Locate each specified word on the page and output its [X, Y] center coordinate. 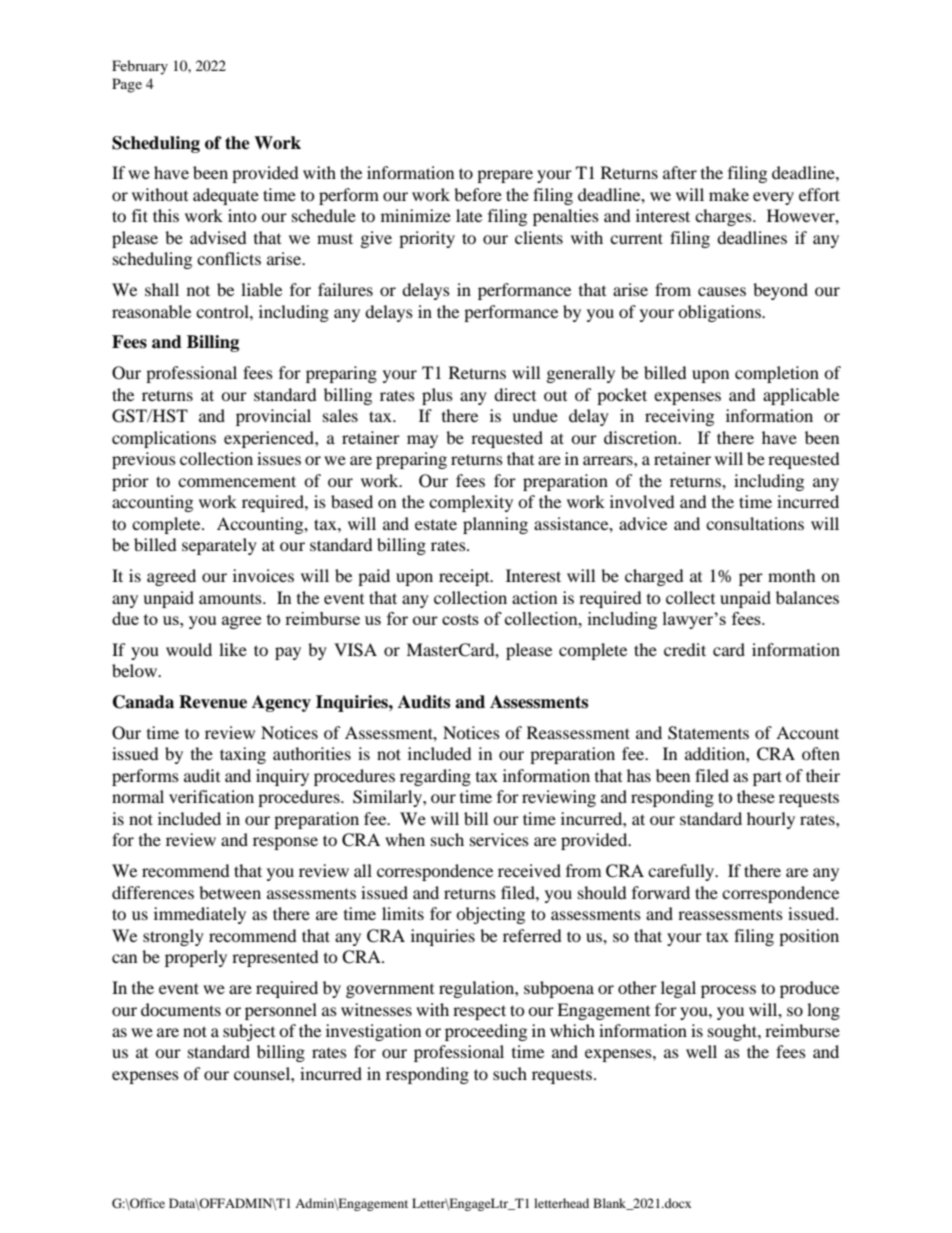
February [140, 67]
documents [181, 1009]
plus [437, 396]
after [680, 172]
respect [479, 1012]
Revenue [213, 702]
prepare [505, 176]
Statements [708, 733]
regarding [435, 777]
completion [777, 374]
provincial [273, 417]
